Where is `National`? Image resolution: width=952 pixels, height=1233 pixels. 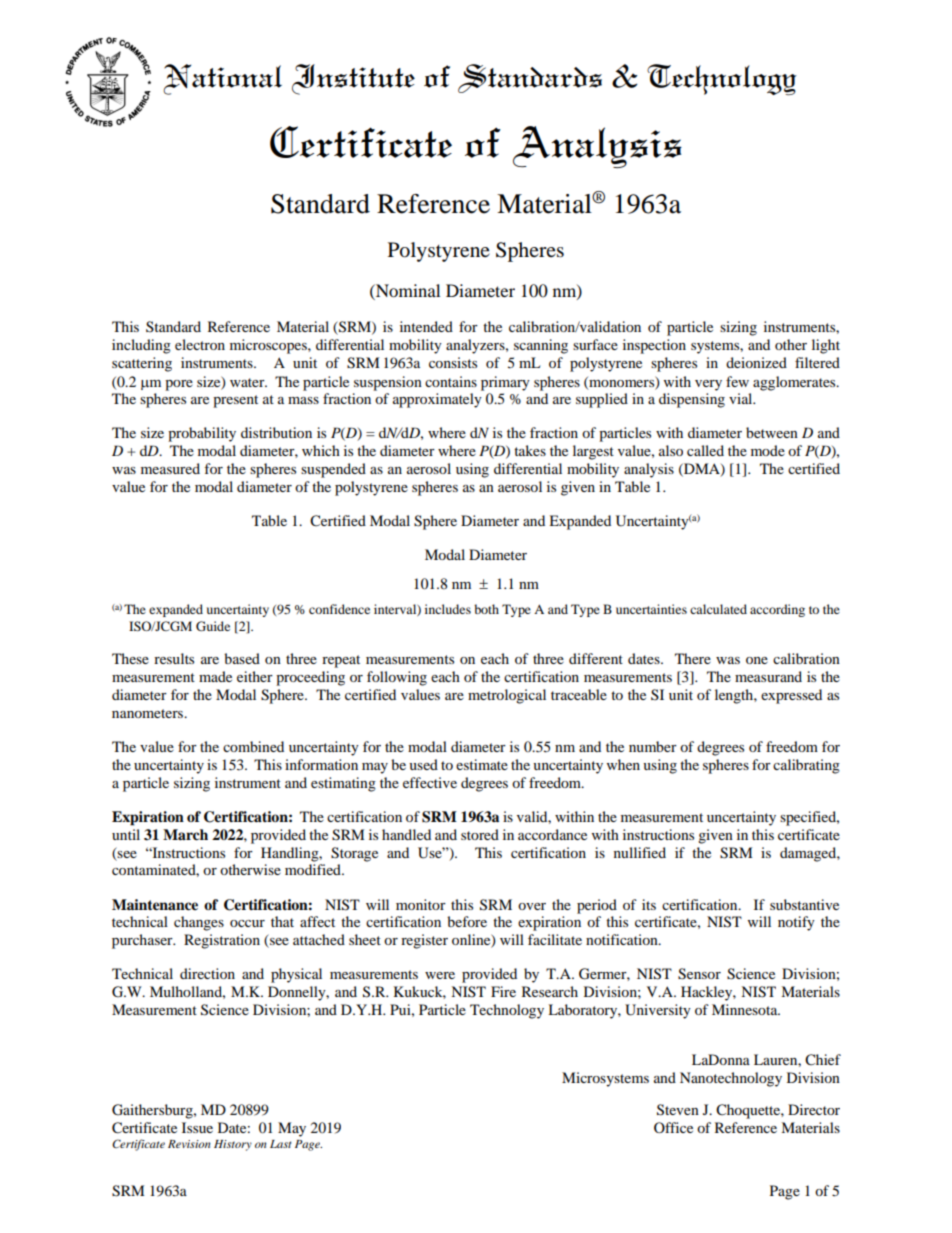
National is located at coordinates (222, 79).
